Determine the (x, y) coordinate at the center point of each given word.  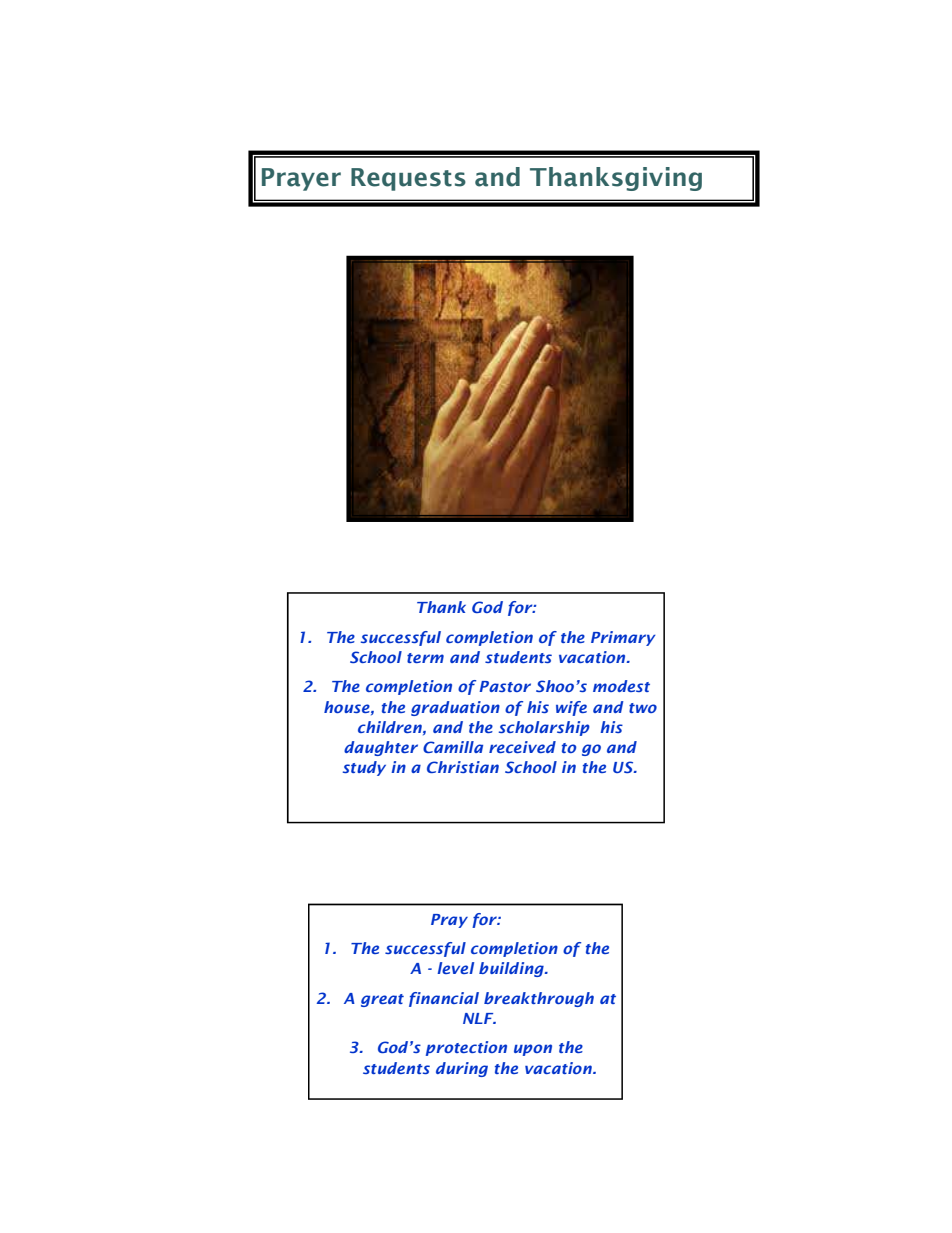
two (643, 708)
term (425, 658)
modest (621, 686)
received (522, 747)
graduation (455, 708)
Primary (623, 638)
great (382, 1000)
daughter (381, 748)
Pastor (505, 686)
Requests (408, 179)
